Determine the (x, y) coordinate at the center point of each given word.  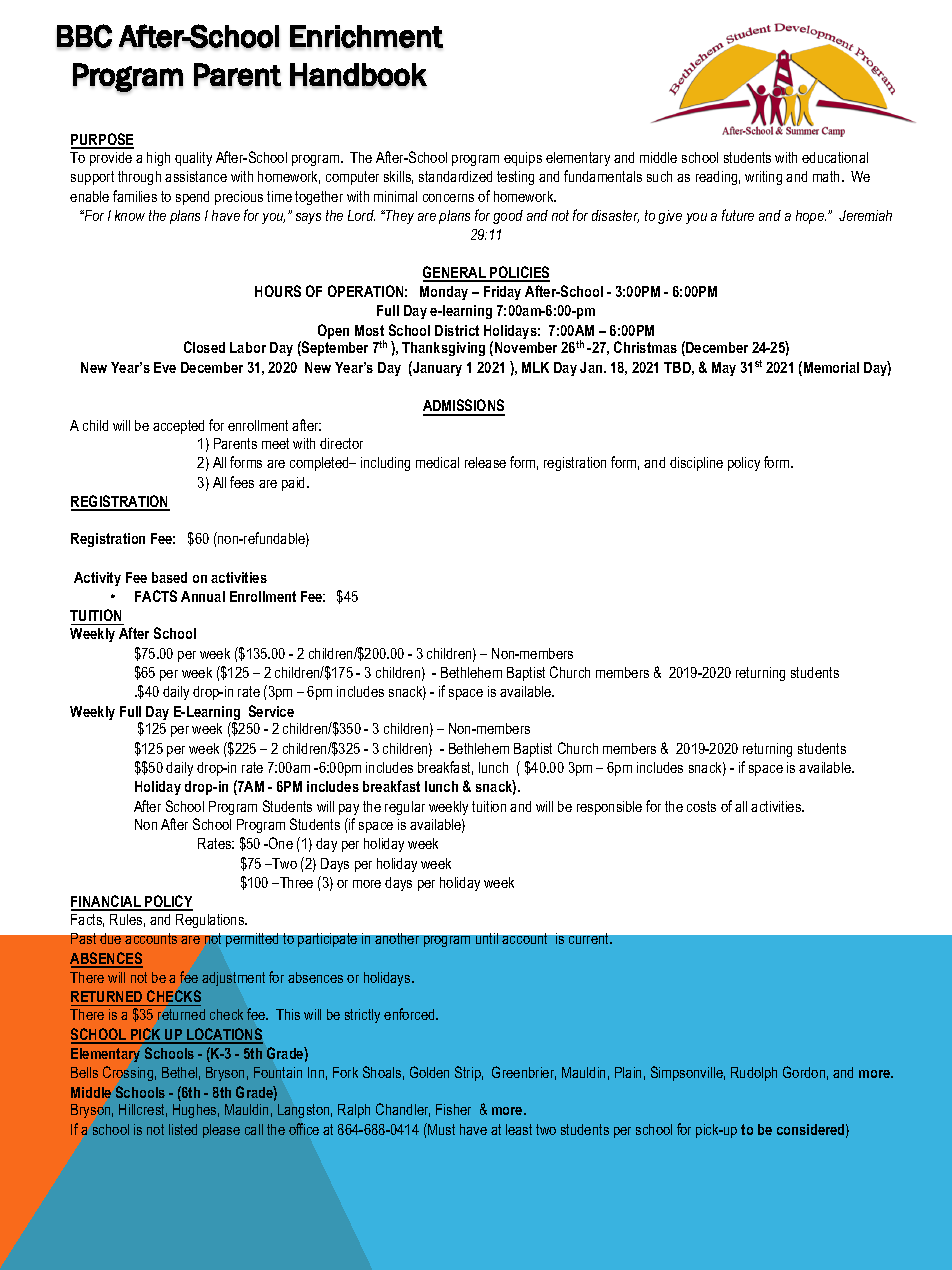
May (724, 369)
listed (183, 1129)
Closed (204, 347)
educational (835, 157)
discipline (696, 464)
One (280, 843)
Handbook (358, 75)
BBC (84, 36)
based (169, 577)
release (485, 462)
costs (701, 806)
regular (405, 808)
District (457, 330)
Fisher (453, 1109)
